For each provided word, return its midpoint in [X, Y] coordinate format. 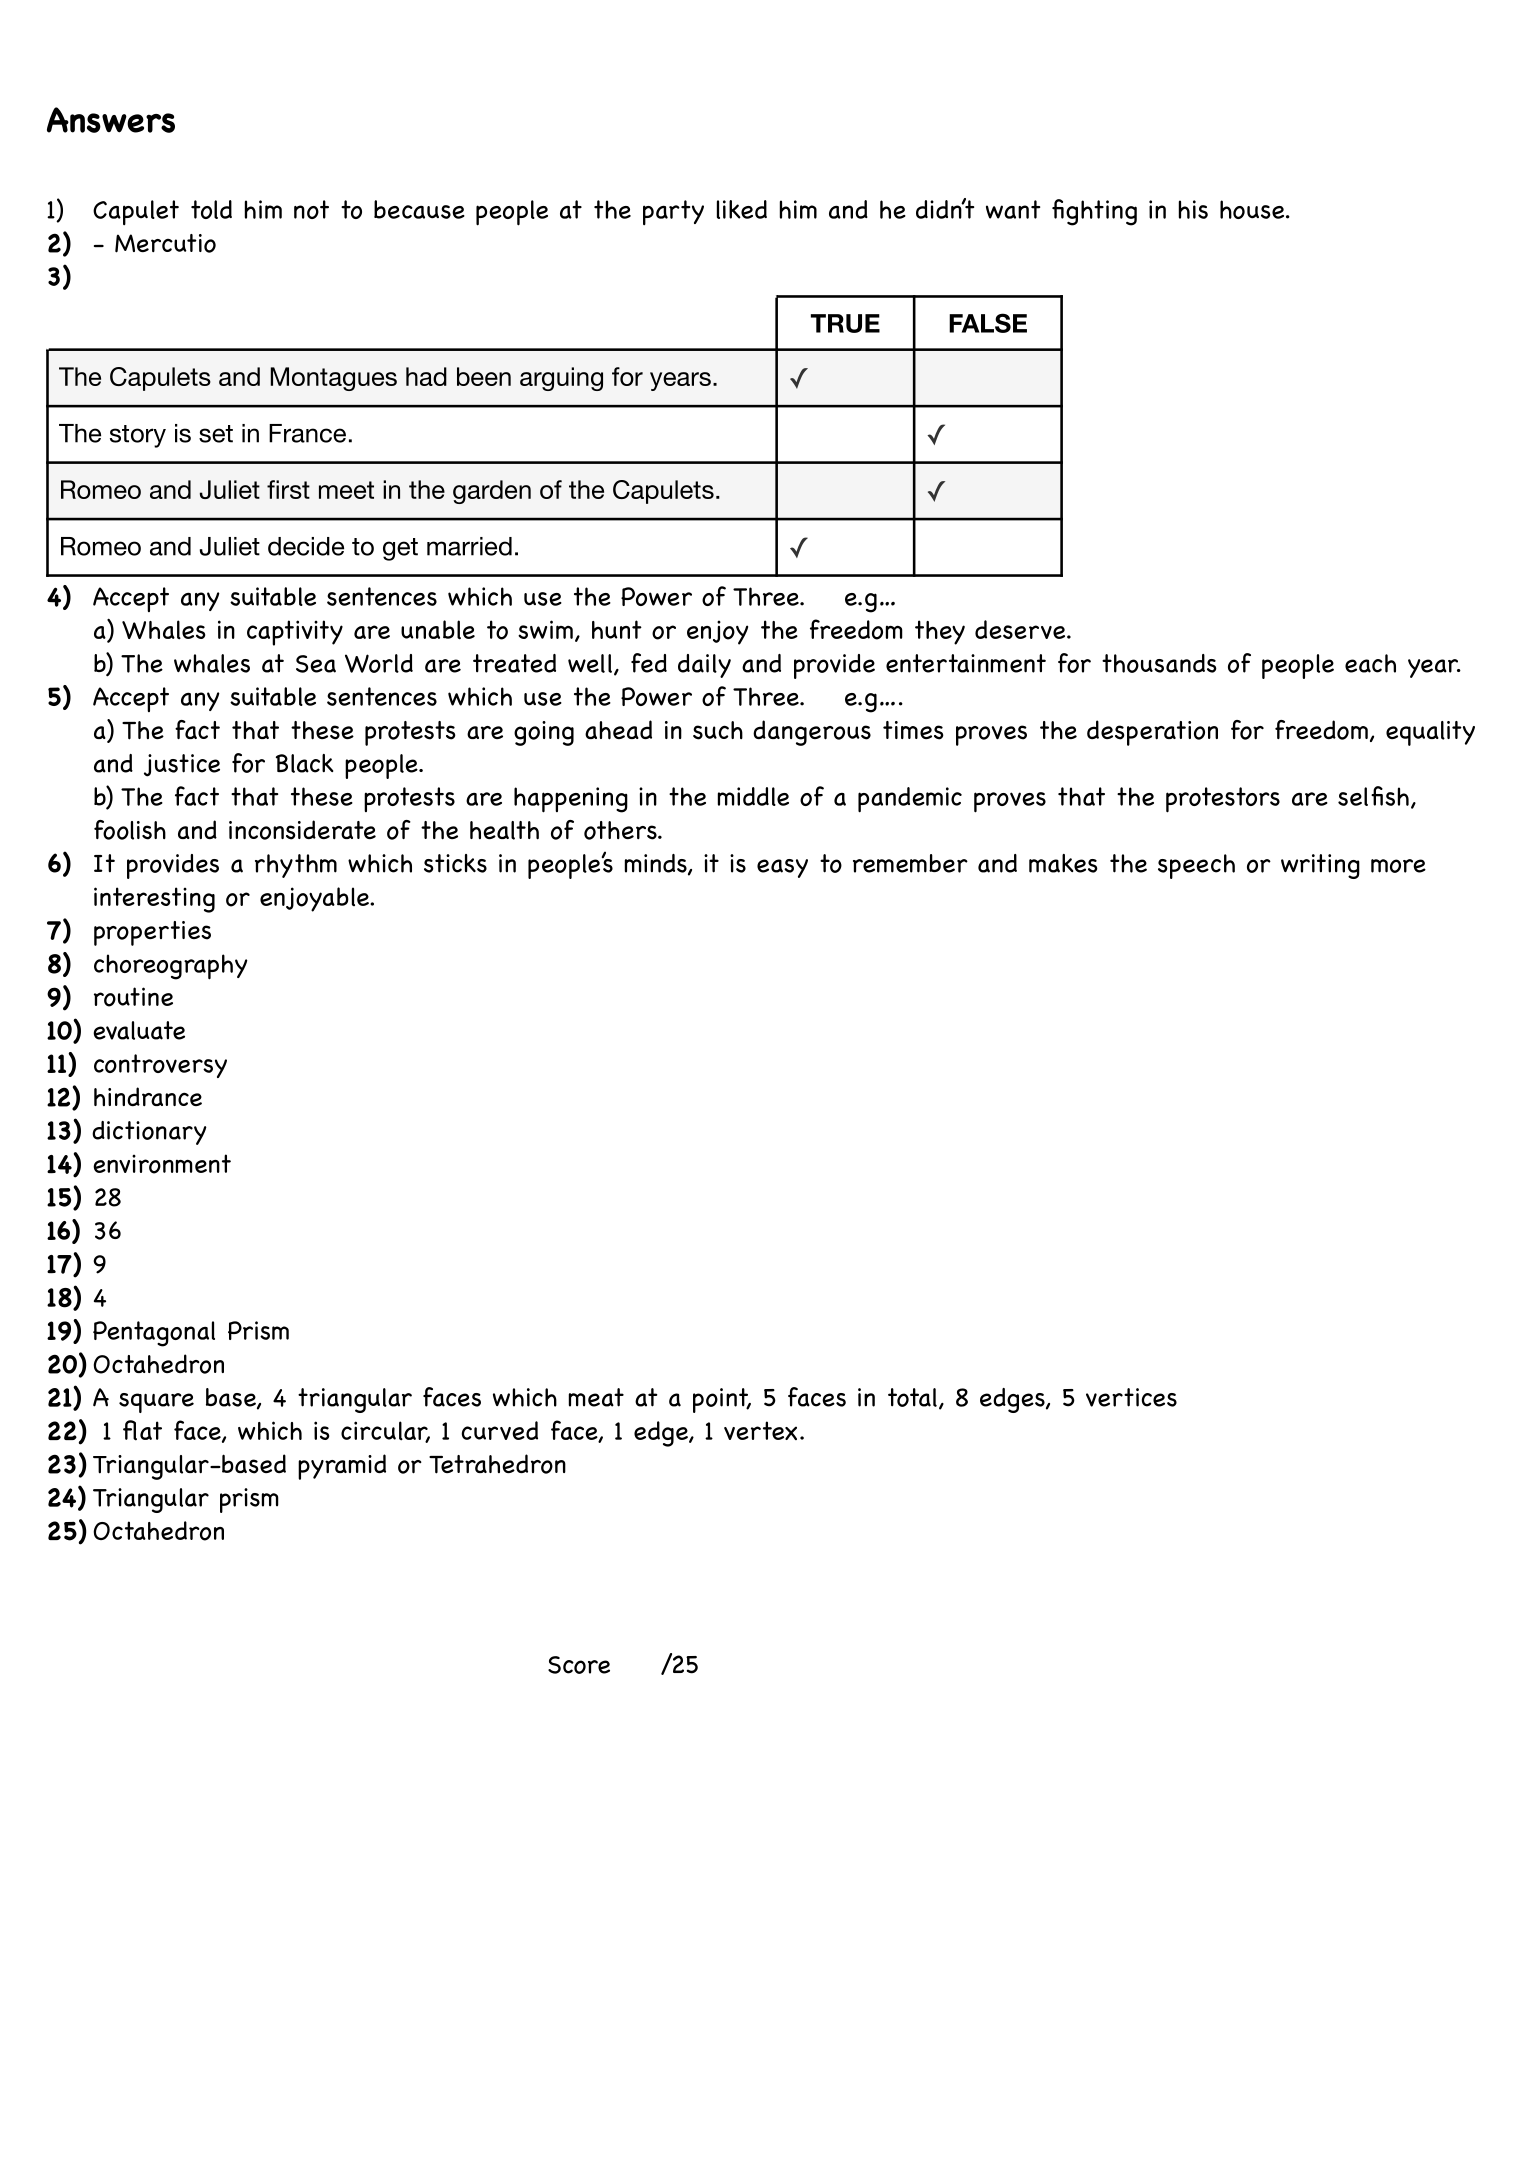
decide [306, 546]
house [1253, 209]
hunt [617, 629]
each [1370, 663]
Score [579, 1665]
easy [782, 868]
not [311, 209]
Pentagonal [154, 1334]
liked [742, 209]
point [722, 1400]
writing [1320, 866]
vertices [1131, 1397]
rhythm [296, 866]
